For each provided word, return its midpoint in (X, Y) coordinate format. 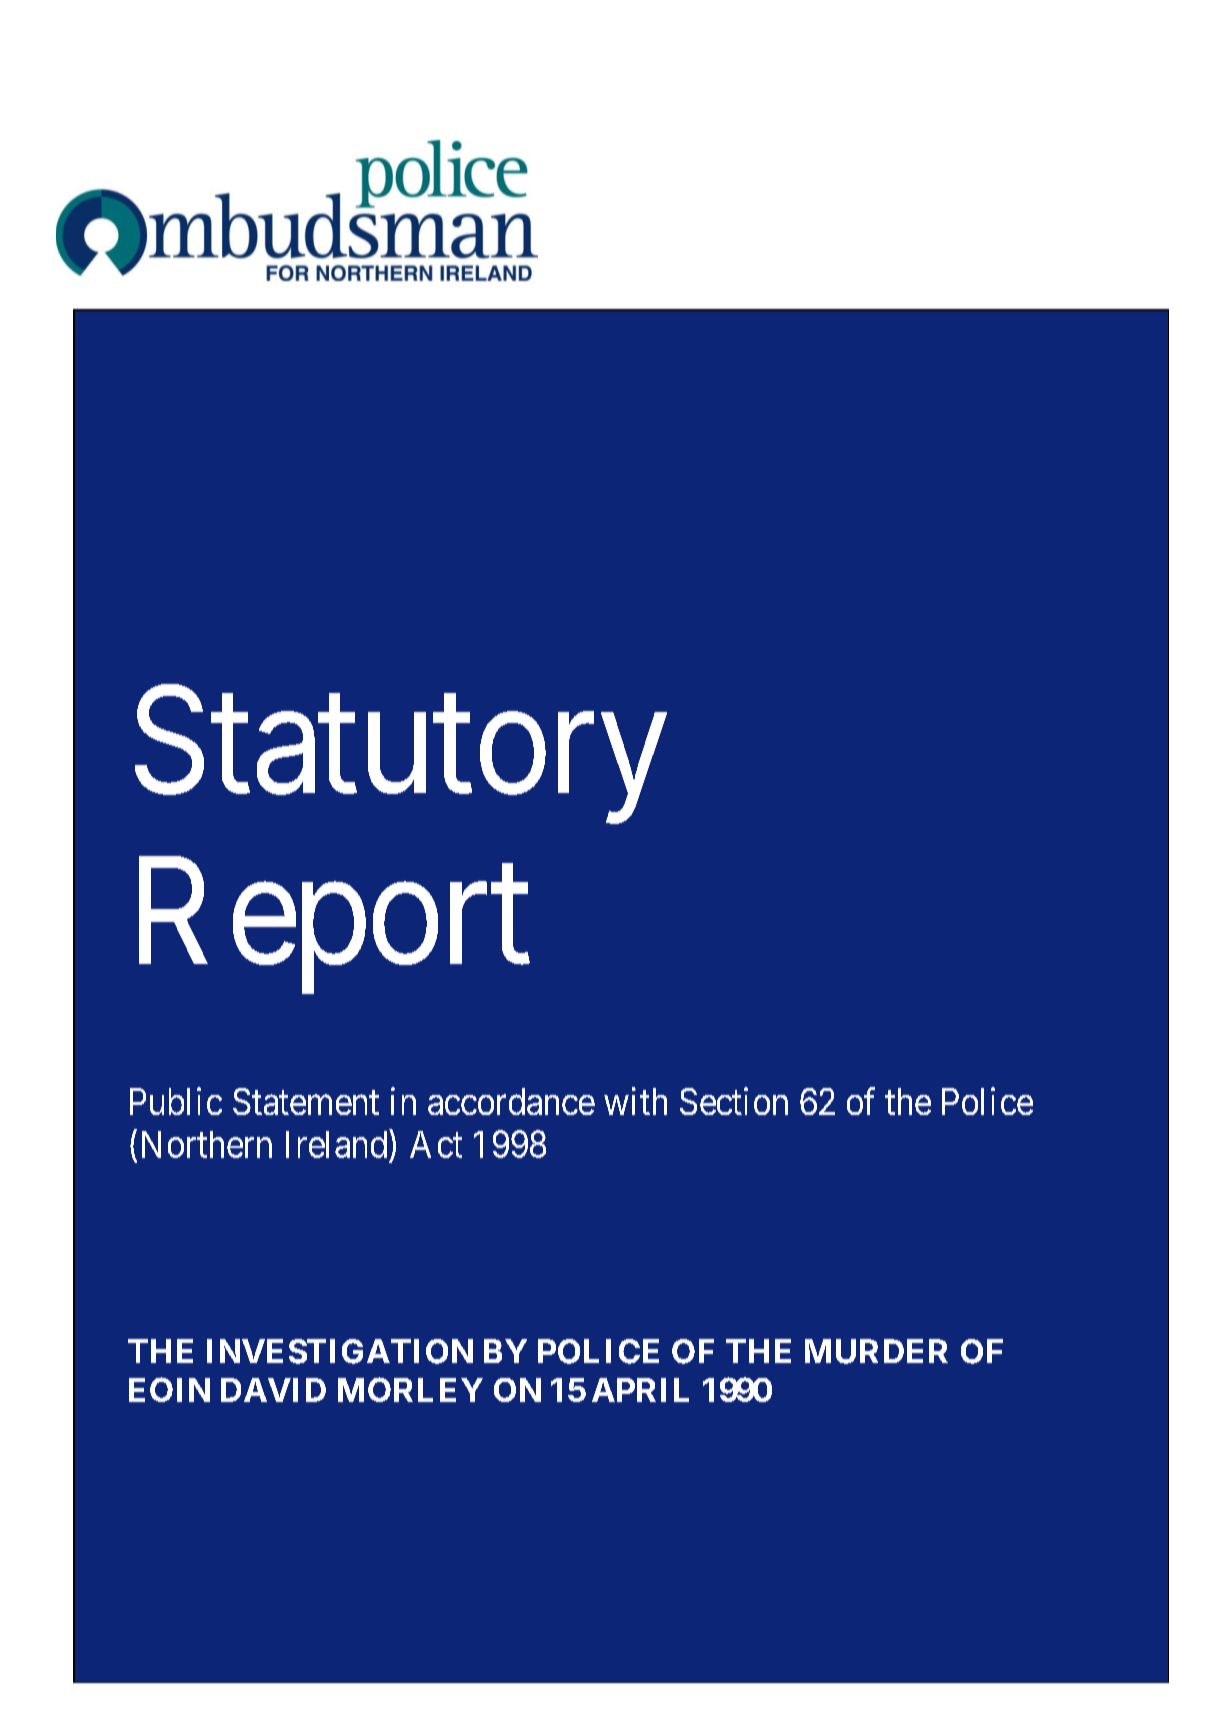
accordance (511, 1101)
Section (734, 1101)
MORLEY (410, 1389)
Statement (306, 1101)
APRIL (640, 1390)
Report (334, 928)
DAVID (273, 1390)
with (635, 1101)
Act (436, 1144)
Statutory (401, 757)
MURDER (876, 1351)
